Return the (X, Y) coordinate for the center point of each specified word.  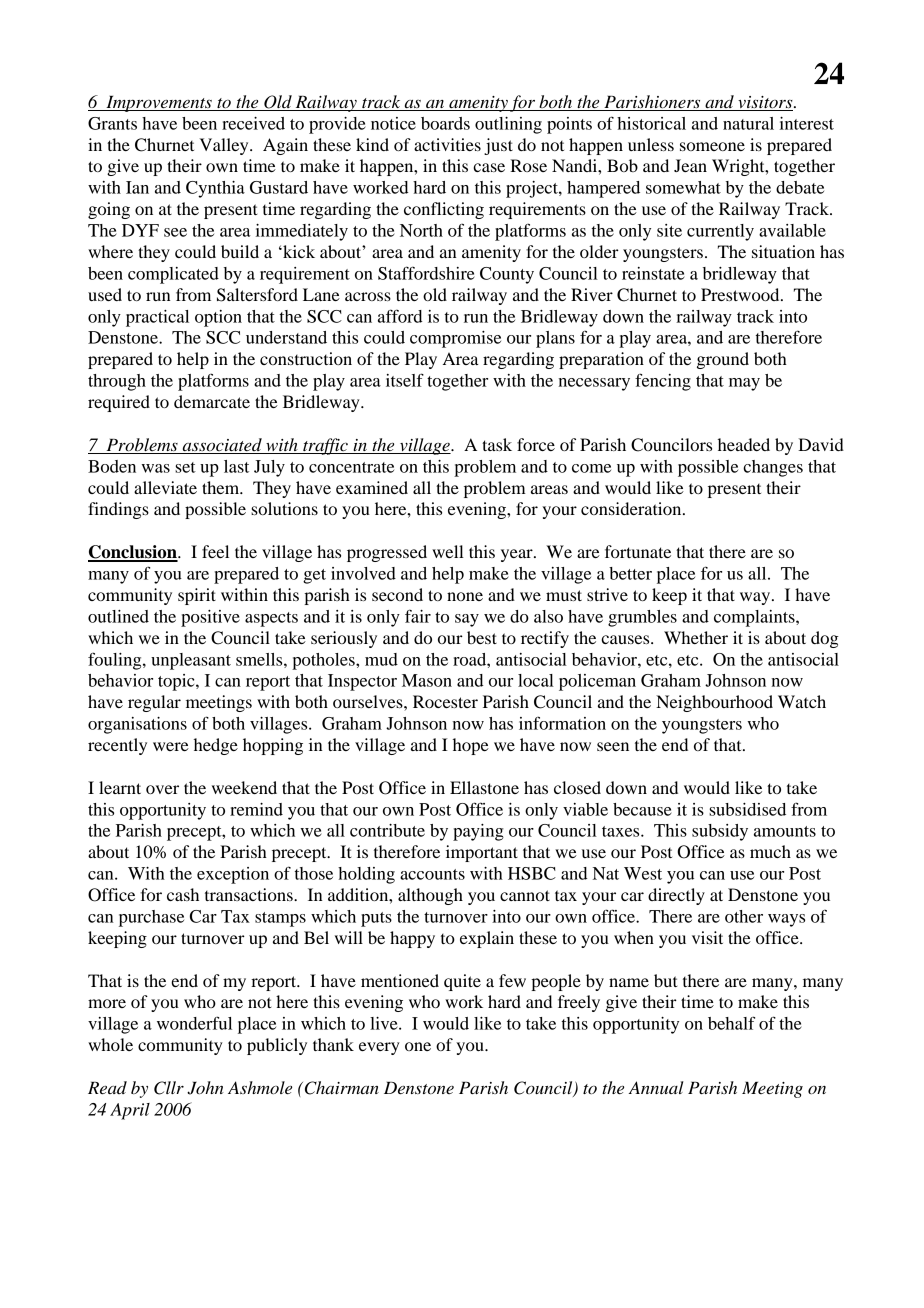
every (379, 1048)
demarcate (212, 401)
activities (447, 144)
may (744, 384)
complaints (755, 618)
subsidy (720, 832)
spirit (197, 596)
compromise (455, 339)
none (465, 596)
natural (748, 123)
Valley (225, 146)
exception (233, 875)
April (130, 1111)
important (482, 853)
